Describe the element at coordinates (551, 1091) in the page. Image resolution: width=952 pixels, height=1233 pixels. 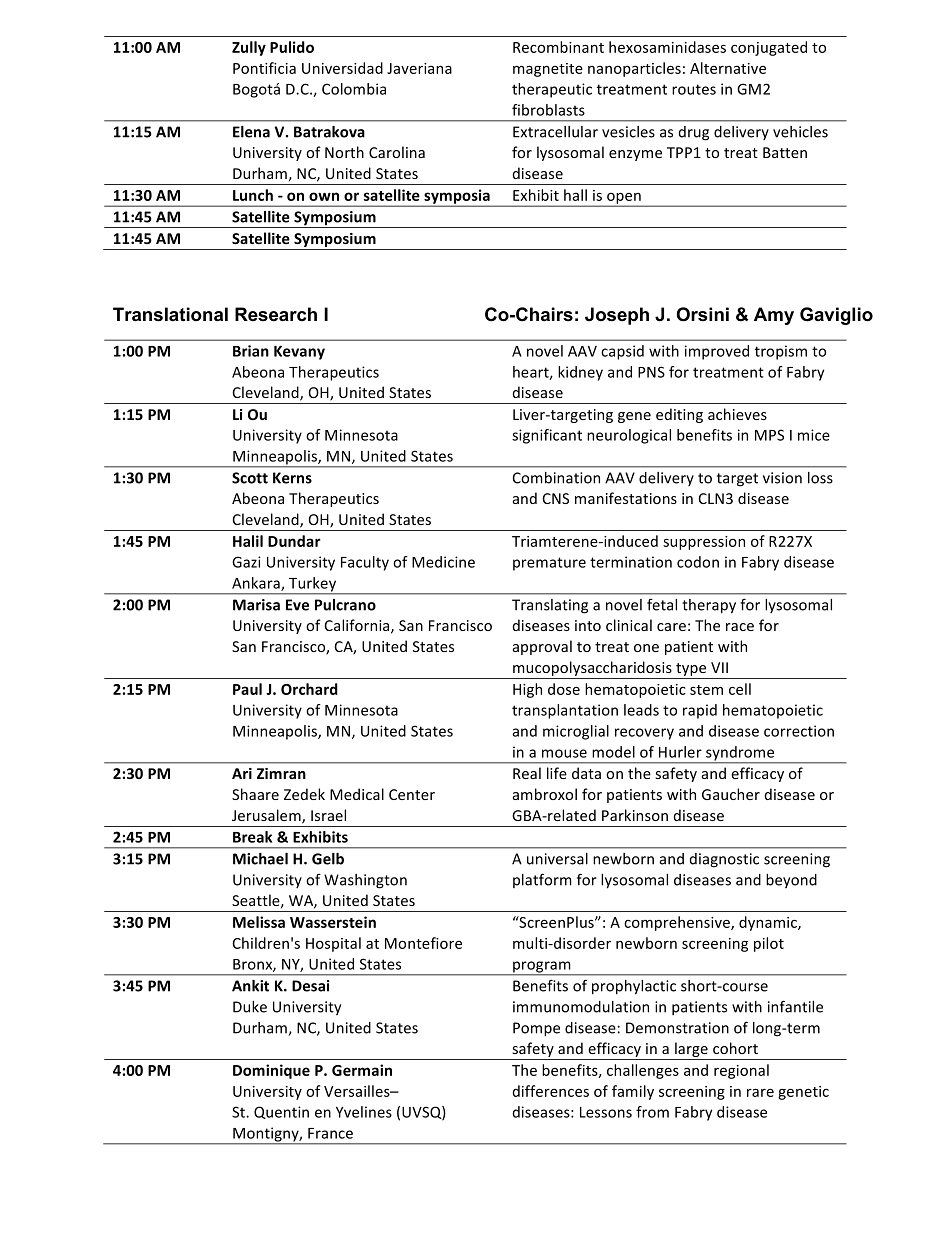
I see `differences` at that location.
